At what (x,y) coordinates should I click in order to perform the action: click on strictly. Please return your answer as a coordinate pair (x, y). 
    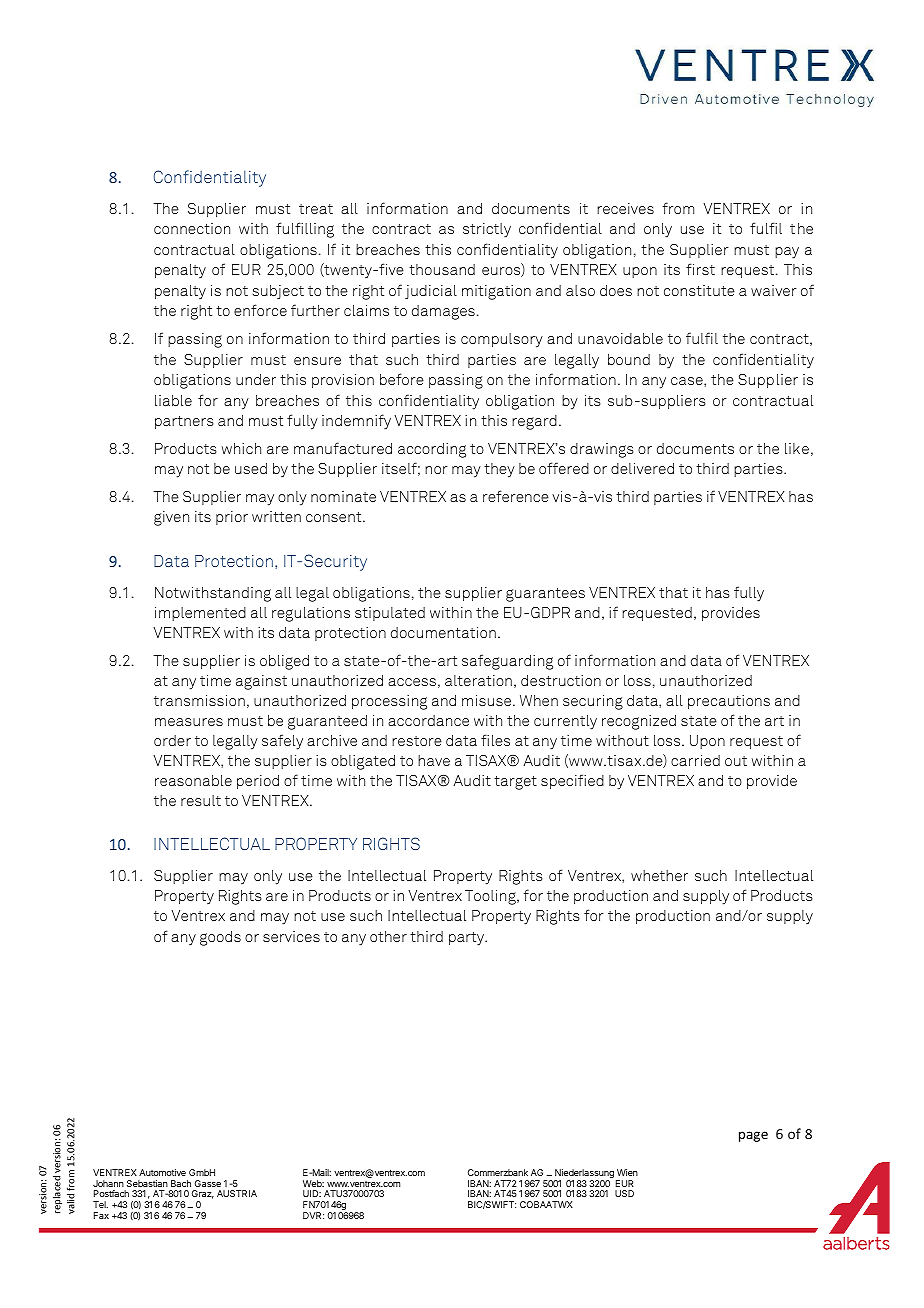
    Looking at the image, I should click on (487, 230).
